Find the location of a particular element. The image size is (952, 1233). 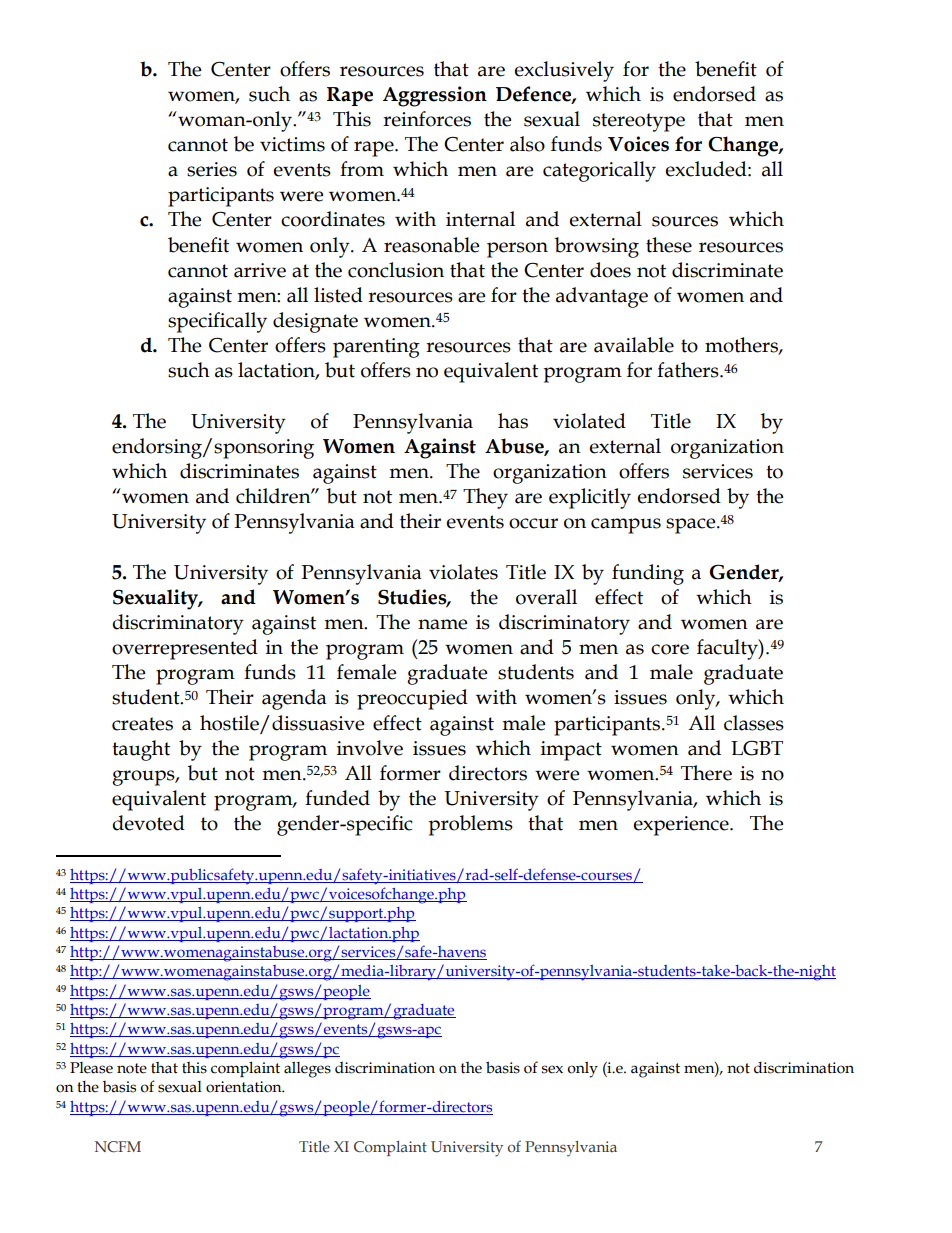

parenting is located at coordinates (376, 348).
